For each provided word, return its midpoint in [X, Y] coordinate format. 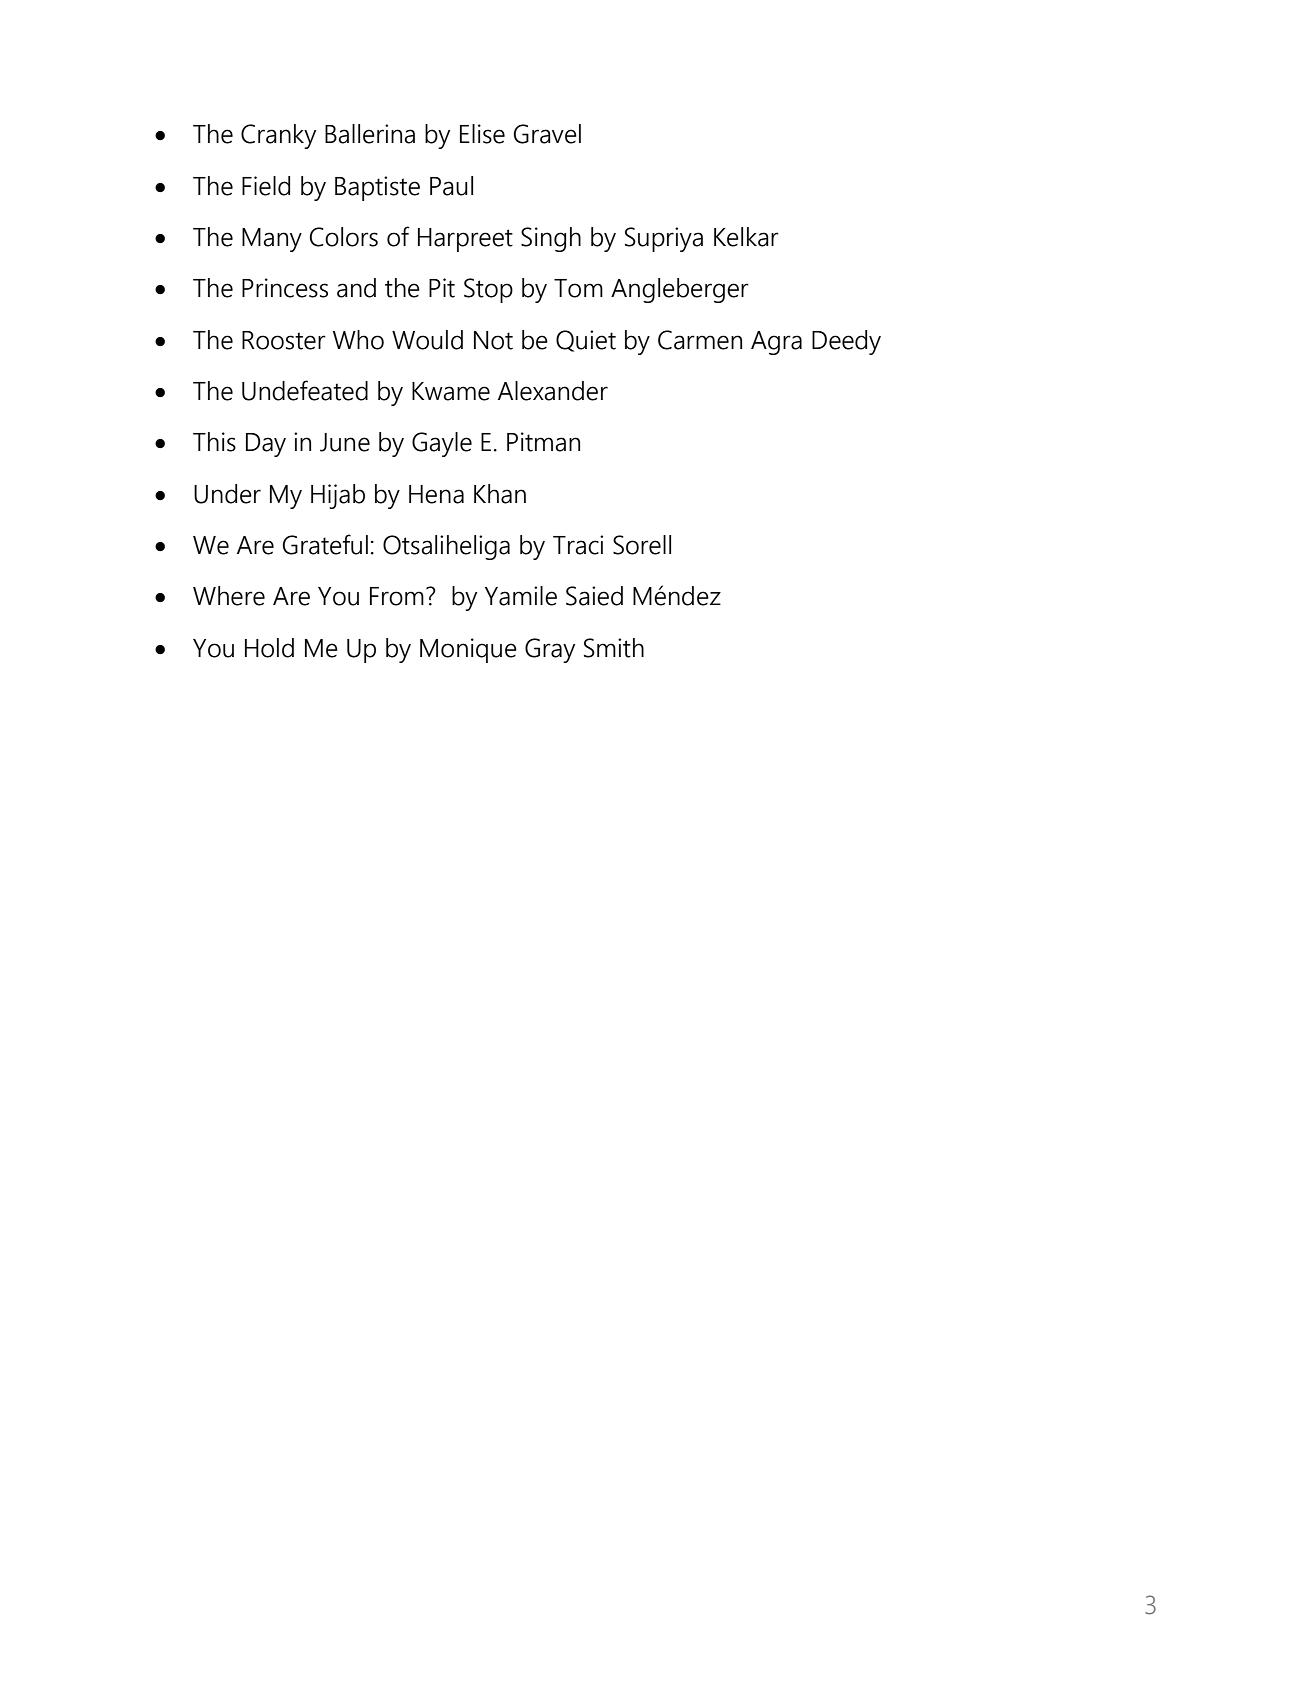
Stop [488, 290]
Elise [482, 134]
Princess [285, 288]
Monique [468, 650]
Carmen [700, 340]
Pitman [543, 442]
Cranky [278, 136]
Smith [614, 648]
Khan [500, 494]
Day [266, 445]
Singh [551, 239]
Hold [269, 648]
